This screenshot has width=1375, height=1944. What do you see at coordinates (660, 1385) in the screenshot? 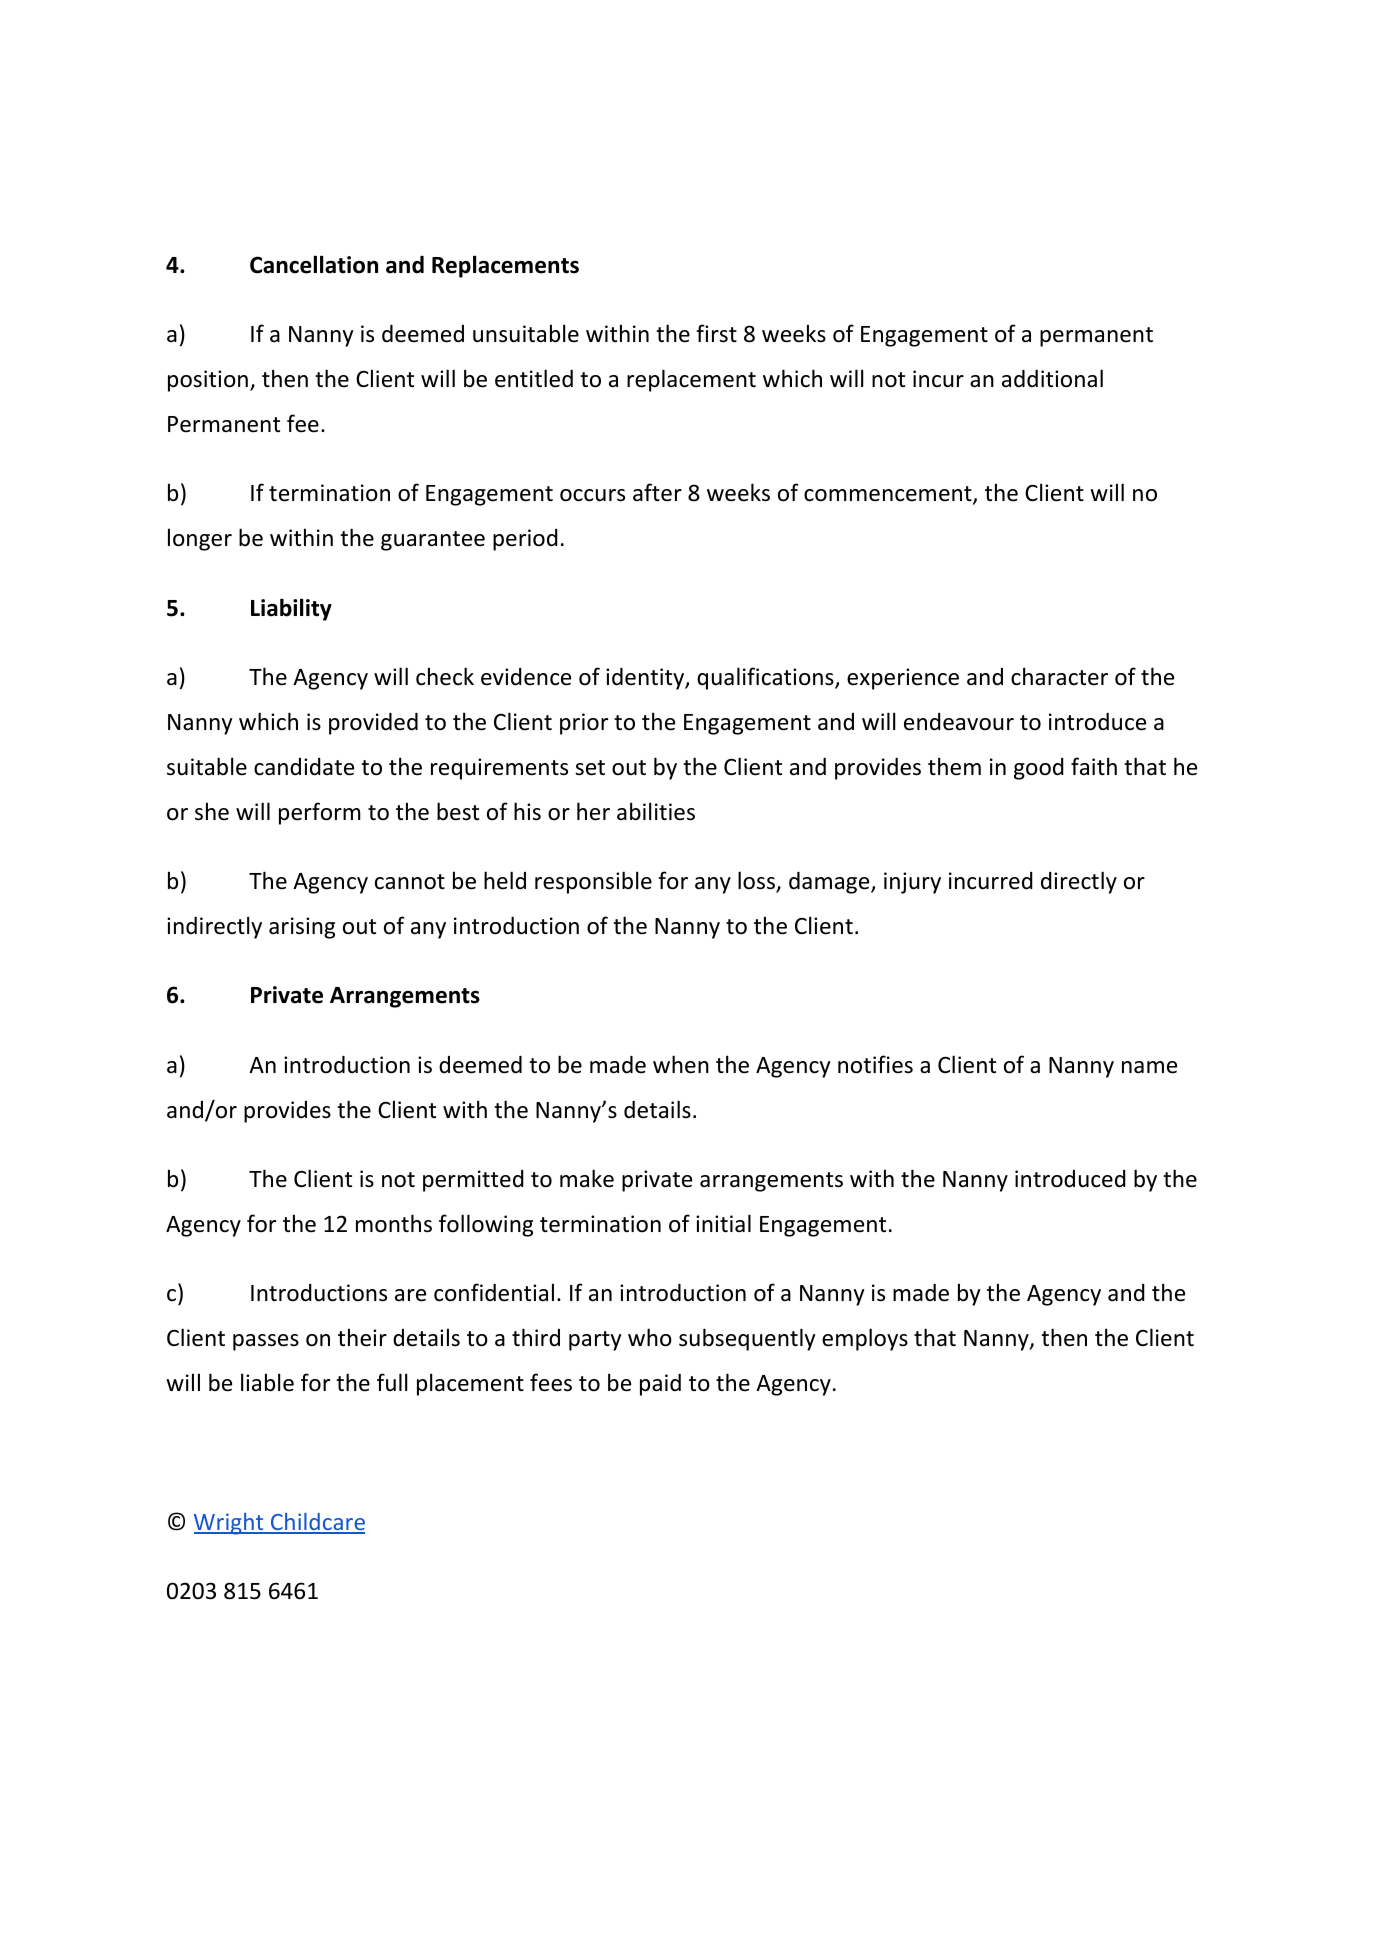
I see `paid` at bounding box center [660, 1385].
